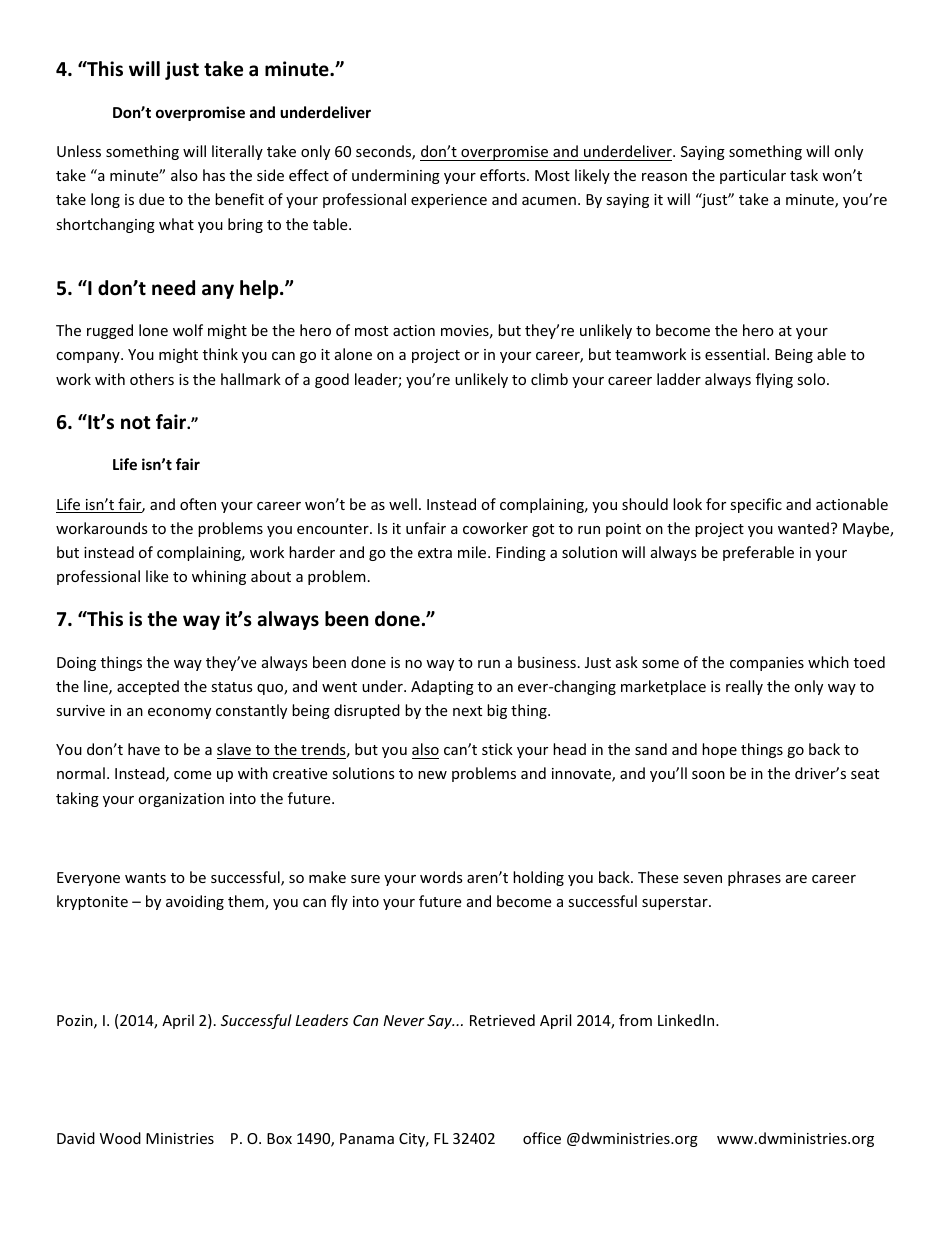  What do you see at coordinates (151, 199) in the page?
I see `due` at bounding box center [151, 199].
